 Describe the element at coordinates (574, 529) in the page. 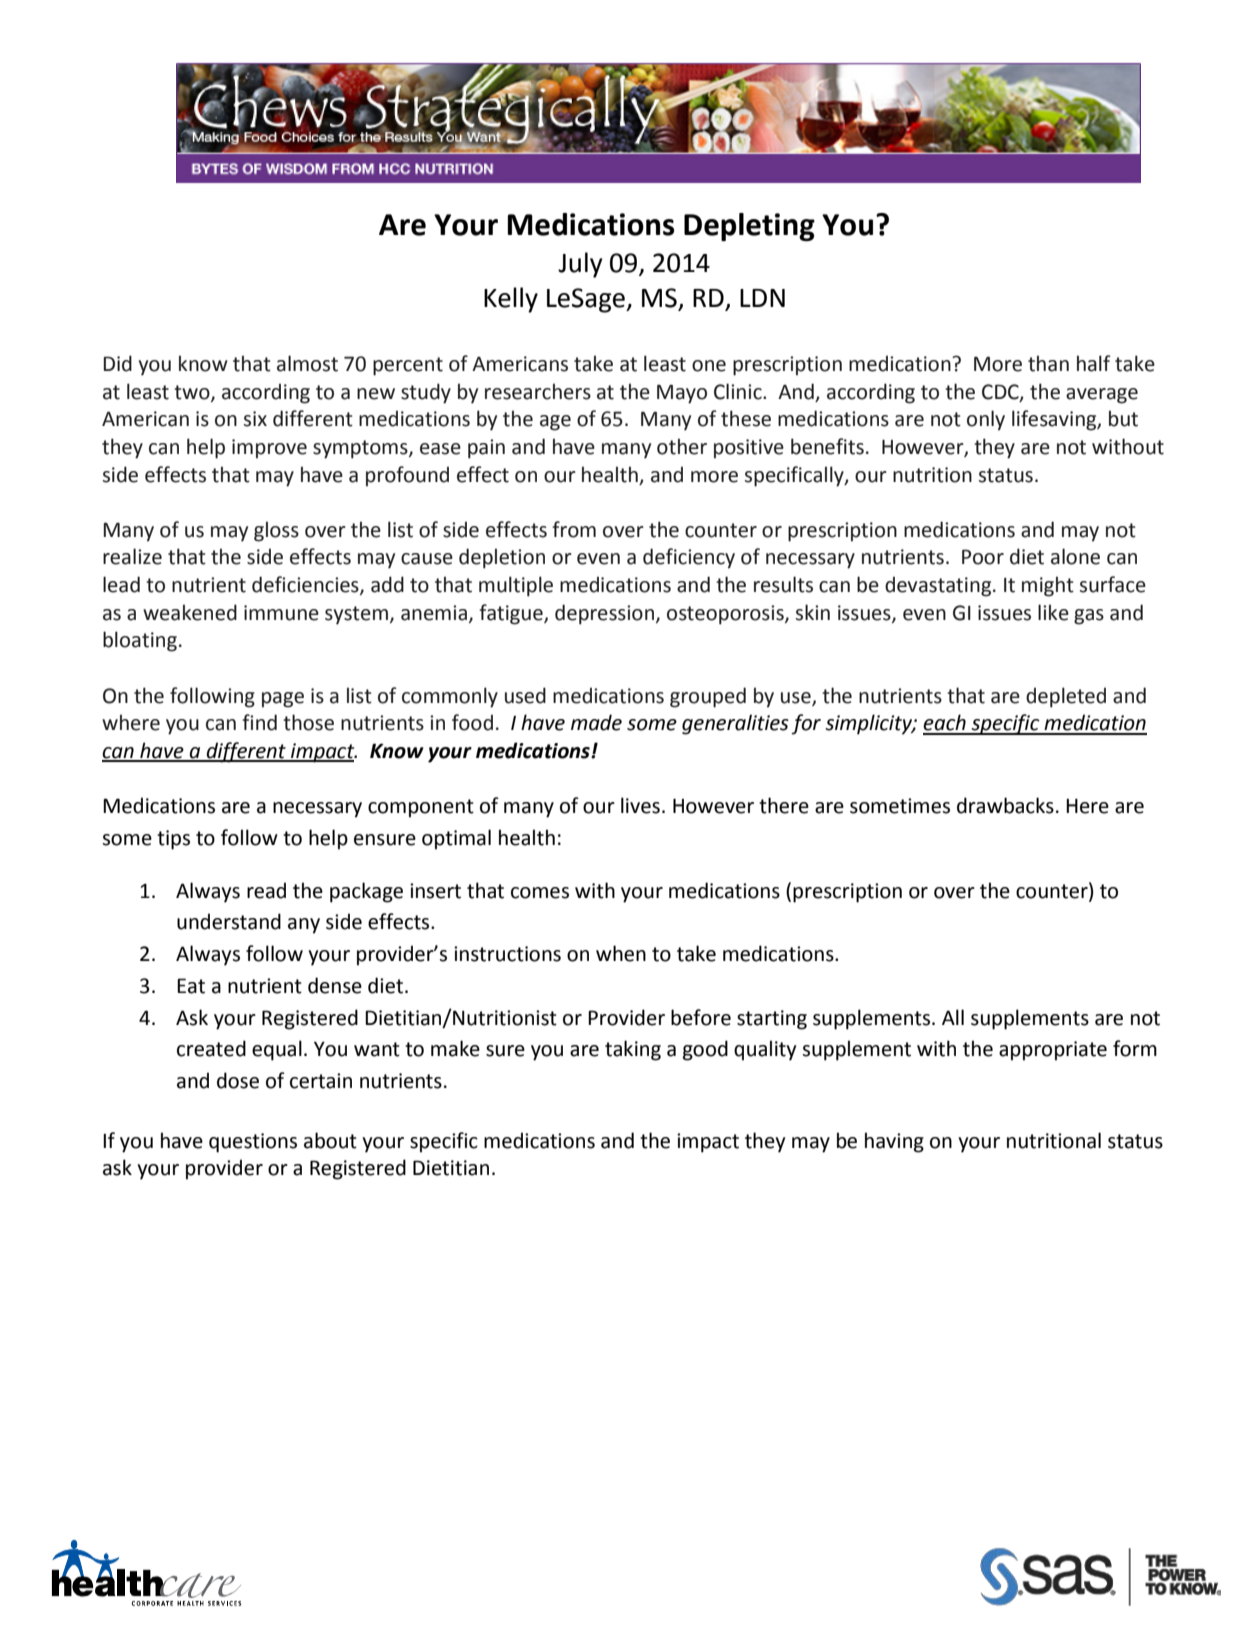

I see `from` at that location.
